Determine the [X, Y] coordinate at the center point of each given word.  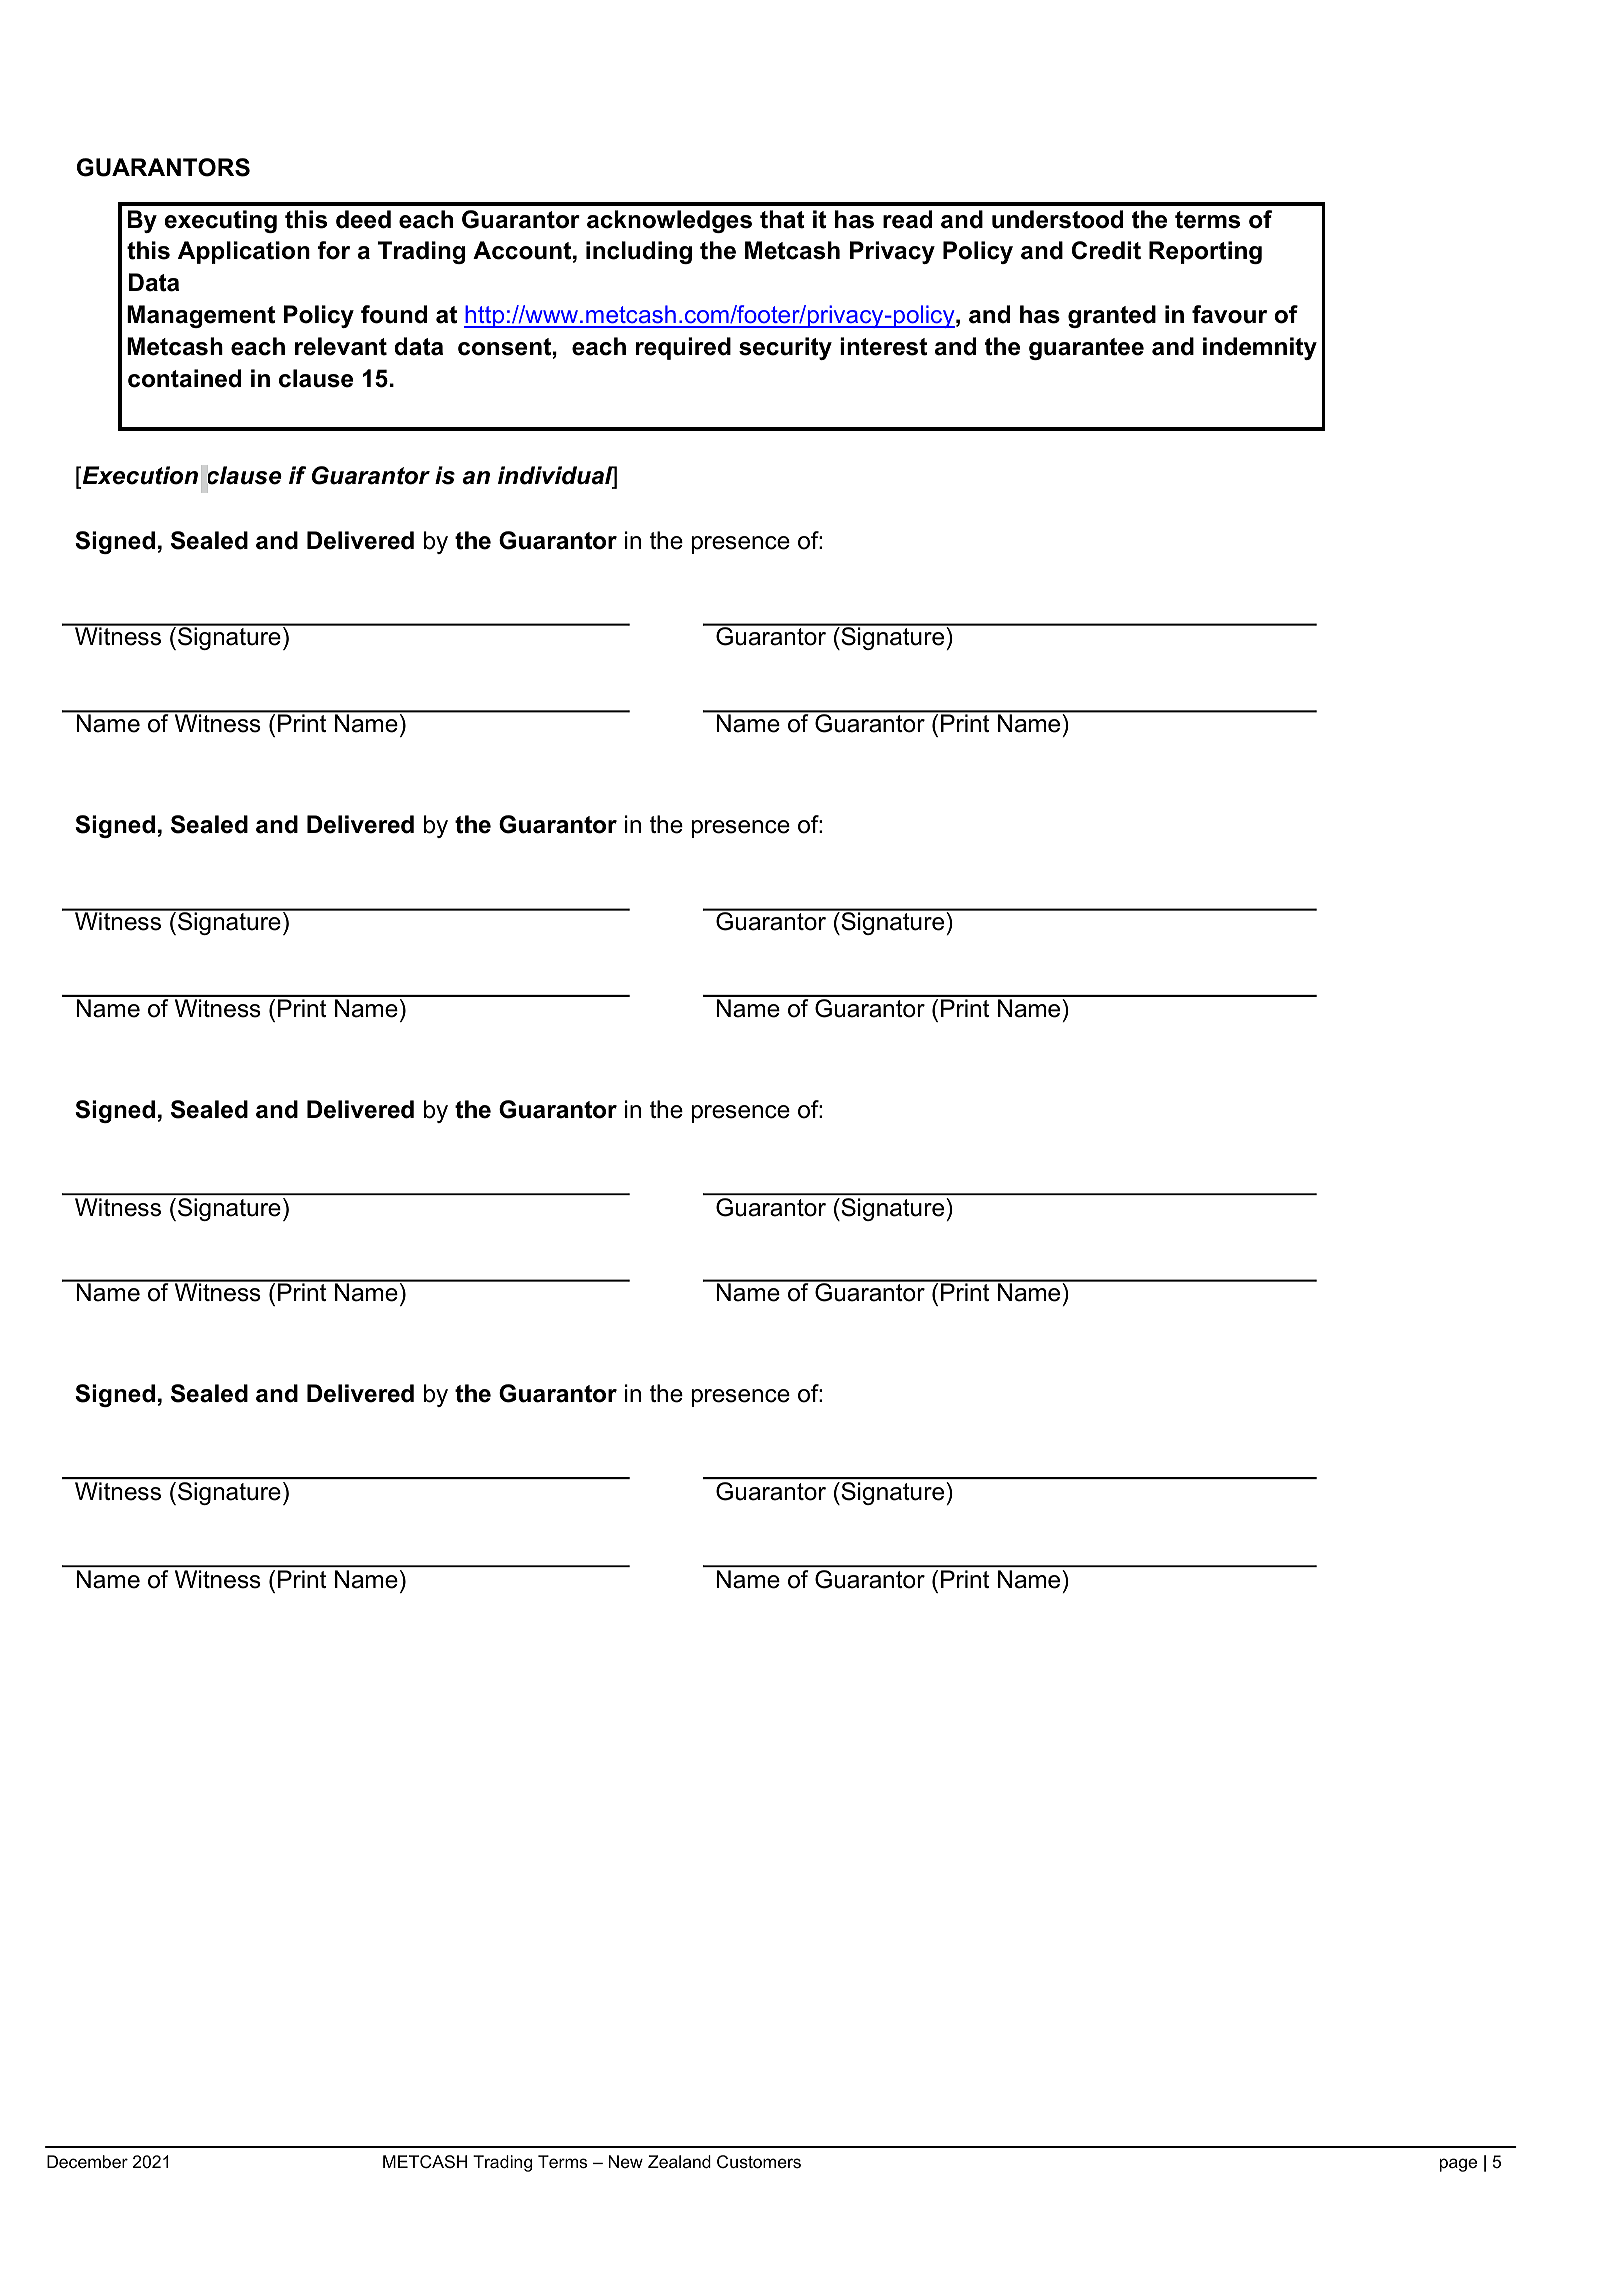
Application [244, 252]
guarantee [1086, 349]
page [1458, 2165]
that [782, 219]
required [683, 348]
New [626, 2161]
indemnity [1260, 348]
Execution [139, 475]
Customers [759, 2162]
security [785, 348]
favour [1229, 314]
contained [184, 378]
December [87, 2162]
